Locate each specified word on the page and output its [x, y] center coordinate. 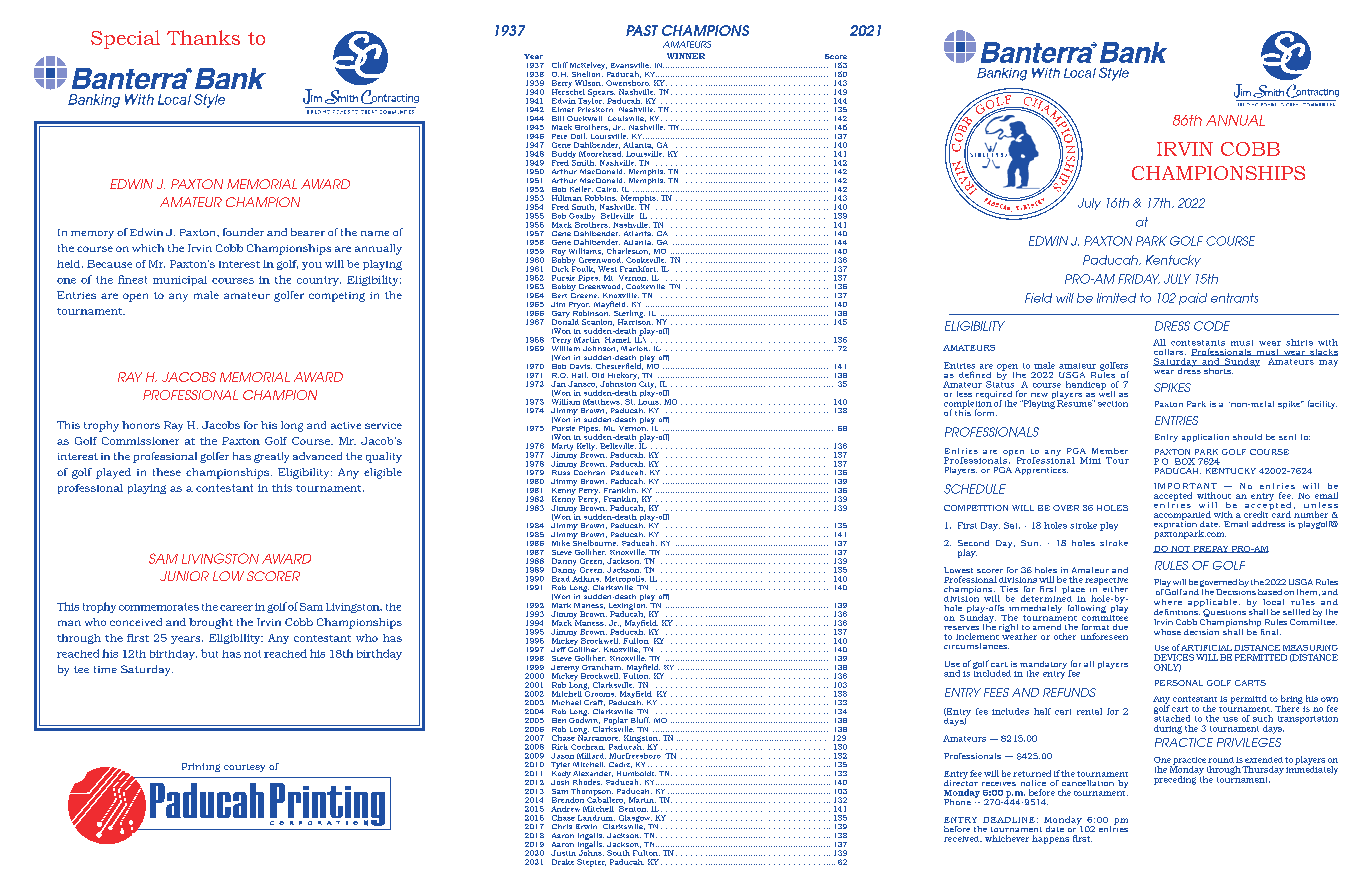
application [1205, 438]
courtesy [244, 768]
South [618, 853]
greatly [271, 457]
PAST [642, 30]
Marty [562, 448]
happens [1050, 839]
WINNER [686, 56]
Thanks [203, 37]
